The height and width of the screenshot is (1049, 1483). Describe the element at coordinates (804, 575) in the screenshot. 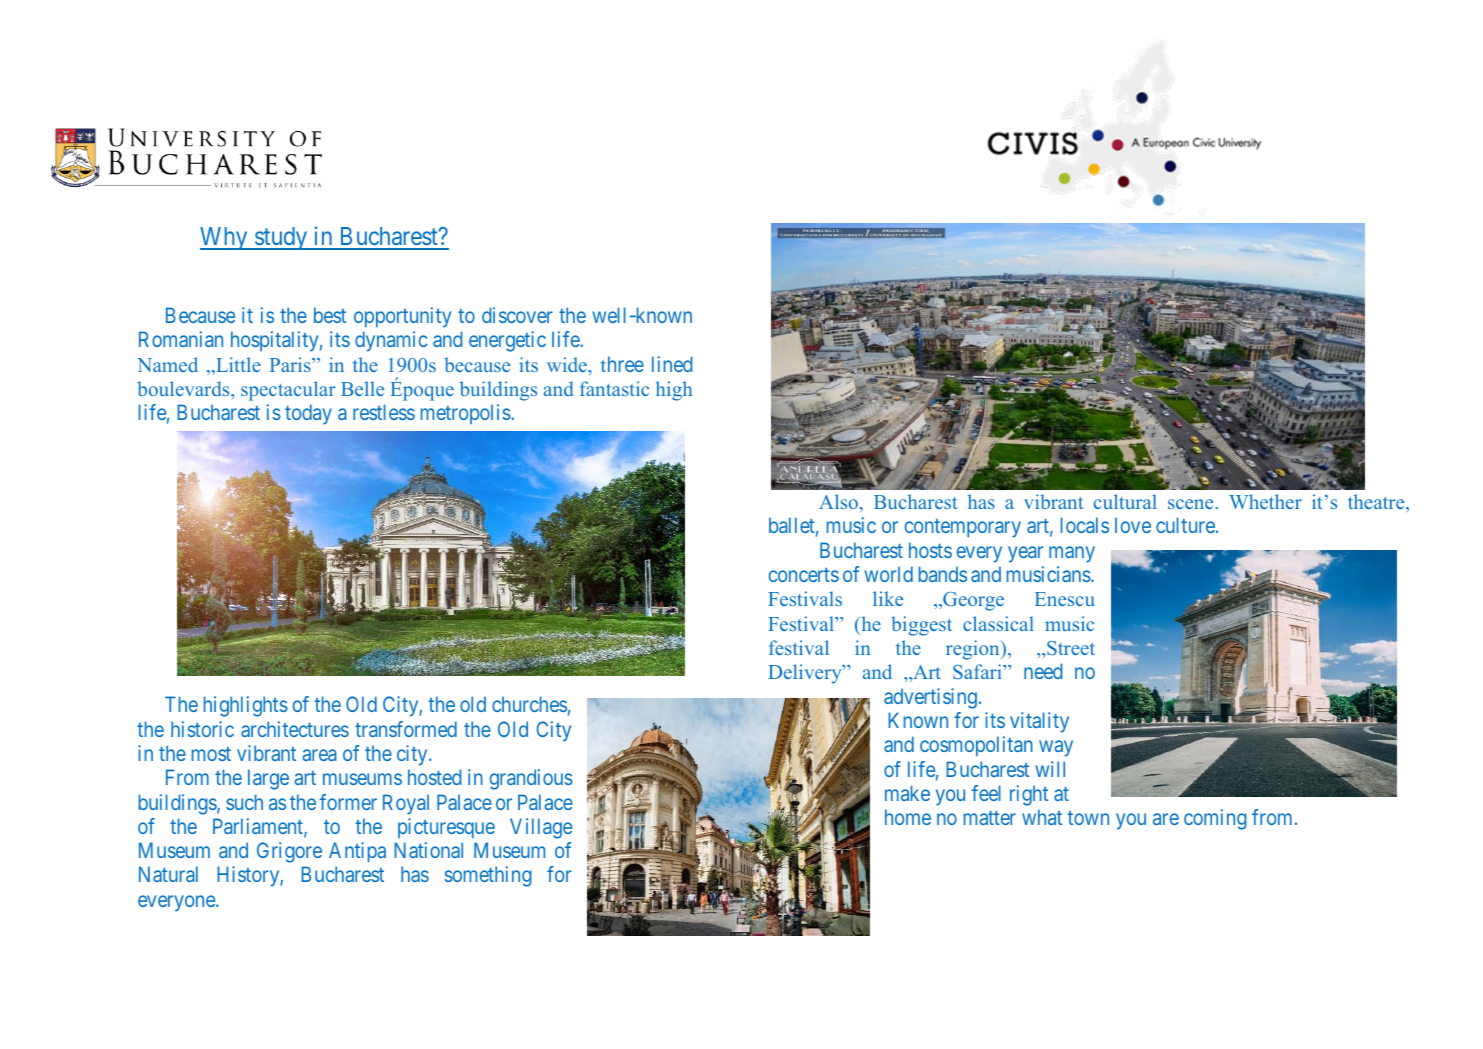

I see `concerts` at that location.
